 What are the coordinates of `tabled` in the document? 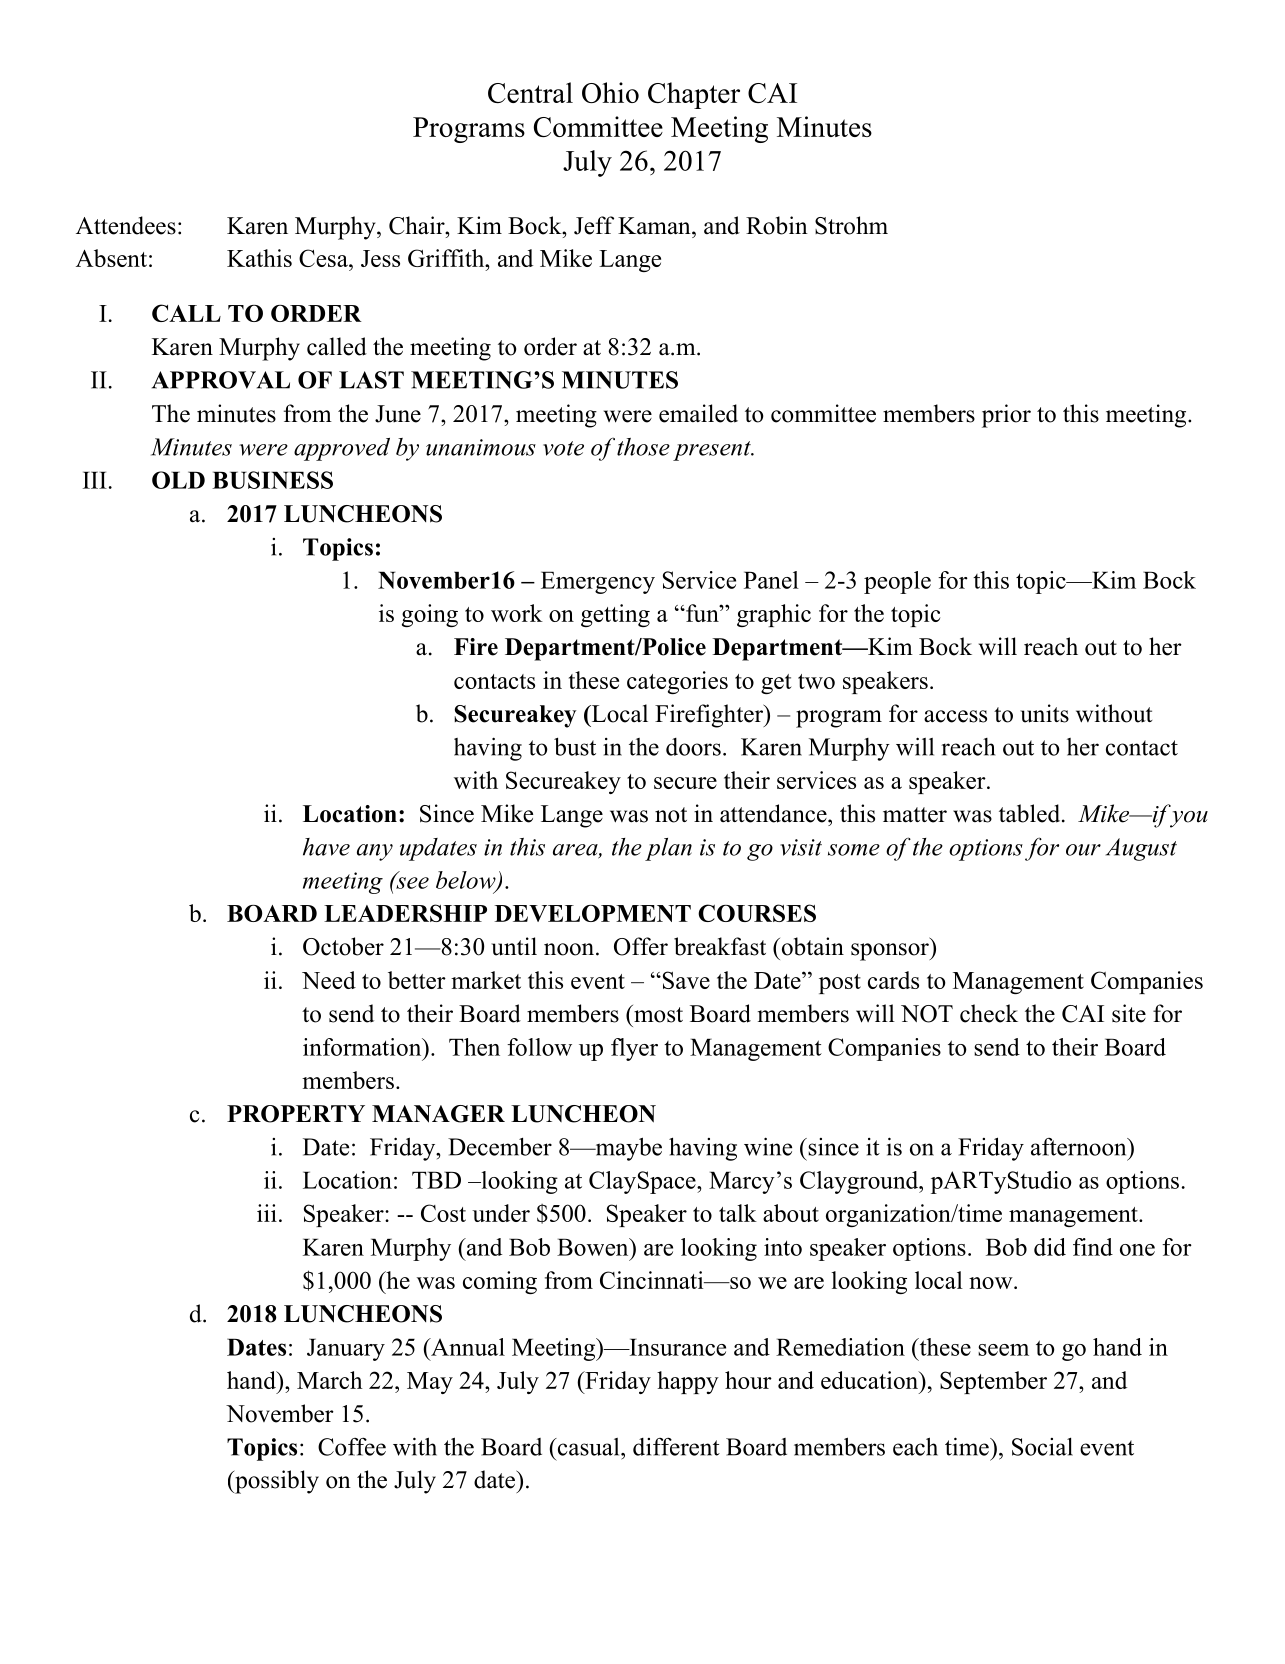 It's located at (1031, 813).
